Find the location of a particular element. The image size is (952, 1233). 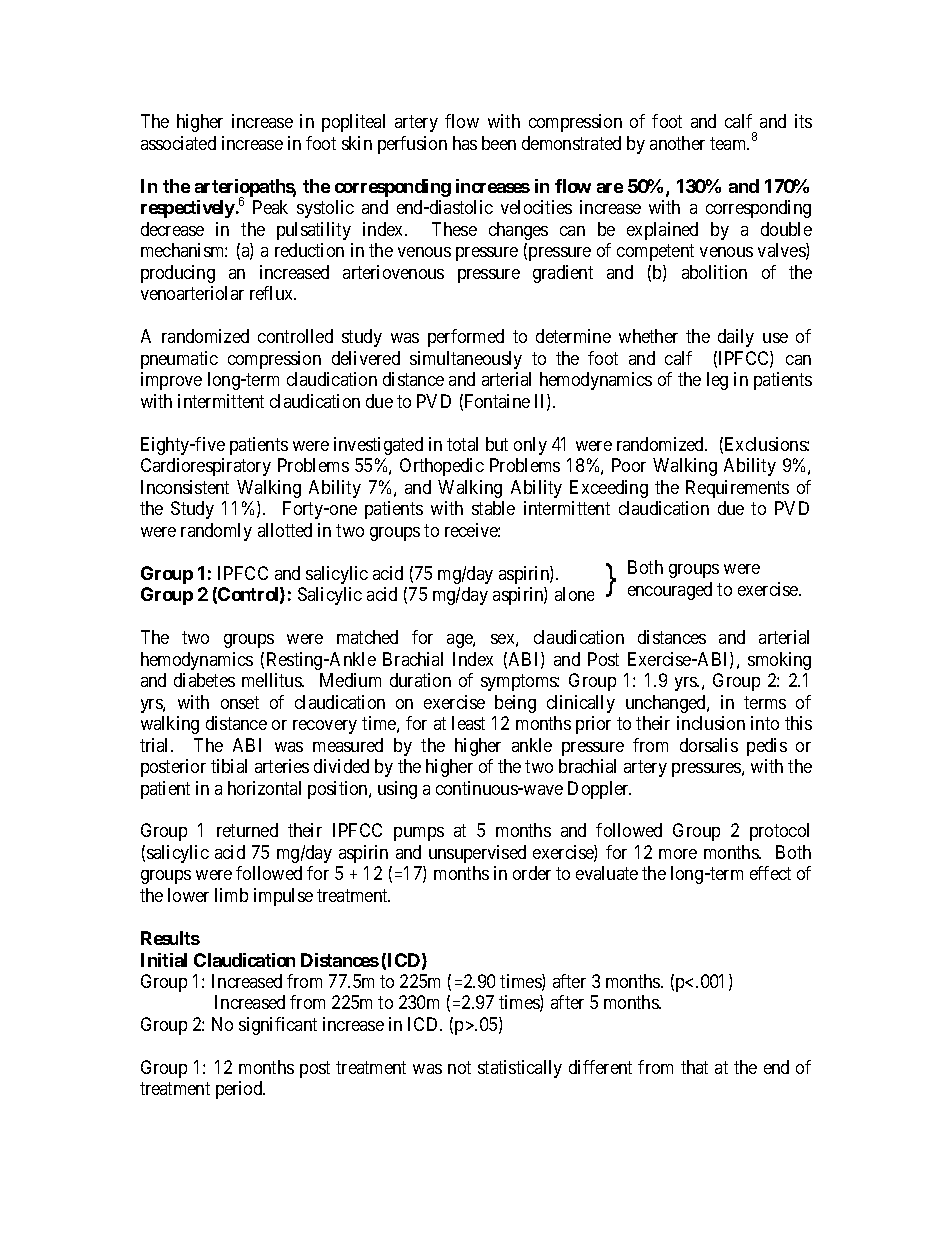

onset is located at coordinates (240, 702).
